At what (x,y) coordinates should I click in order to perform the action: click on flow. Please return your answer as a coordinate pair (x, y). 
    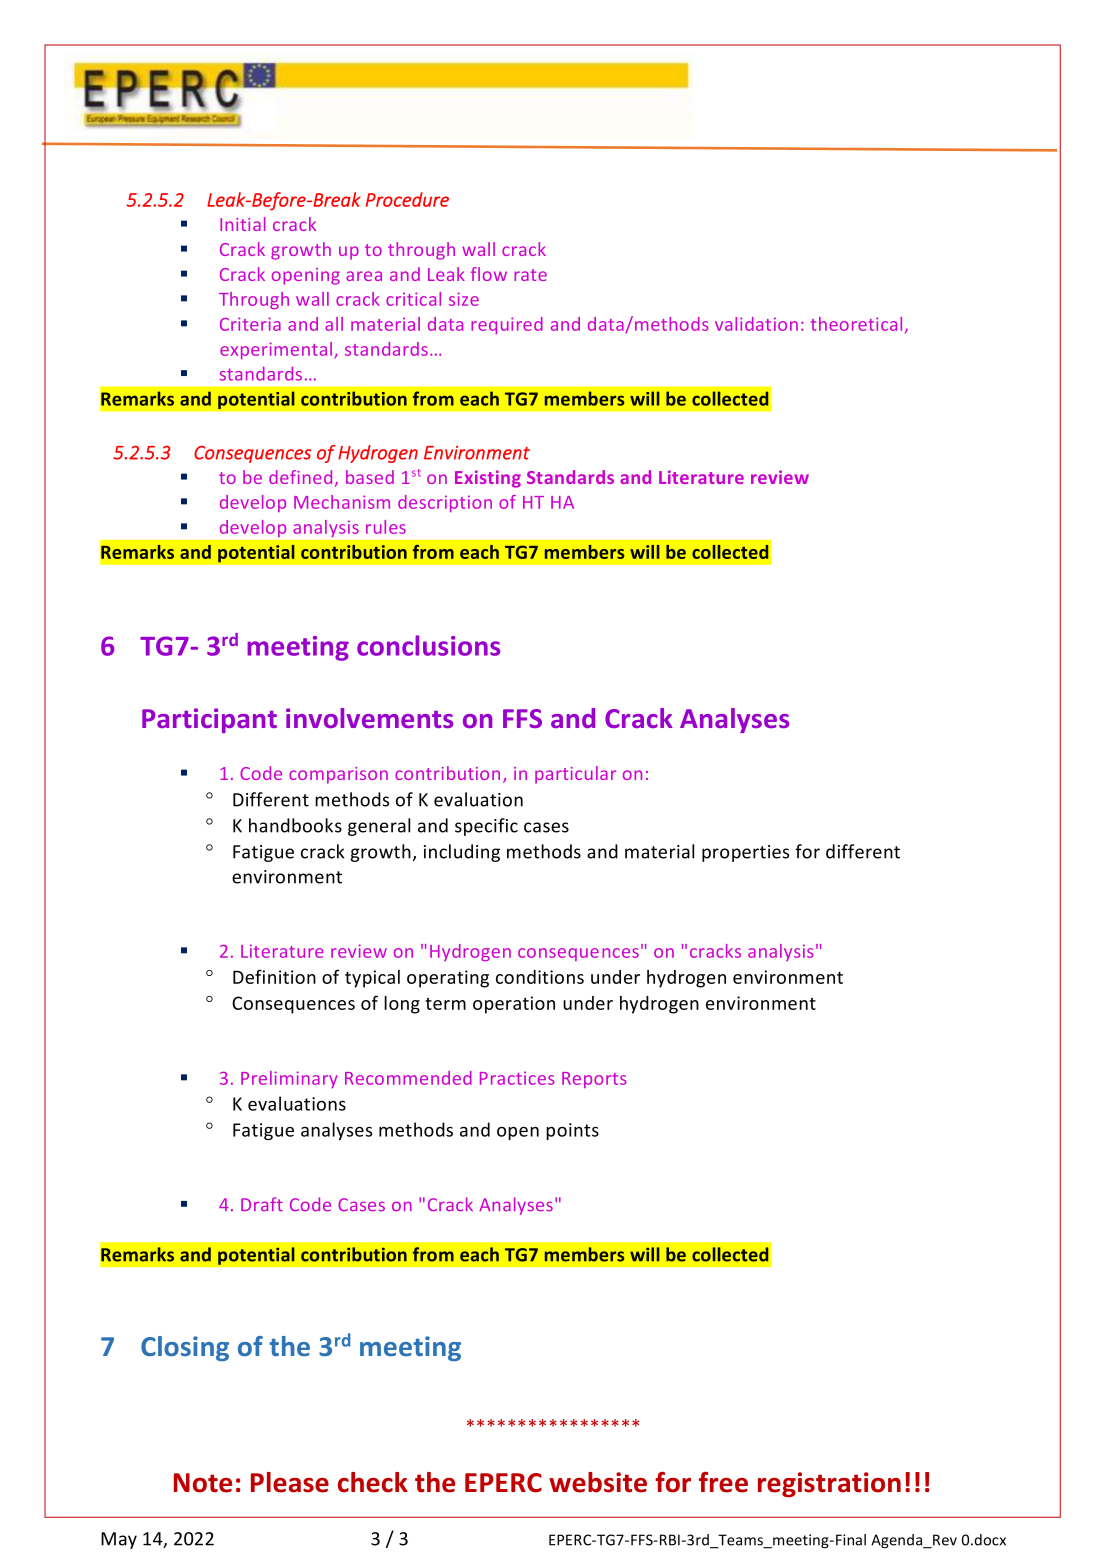
    Looking at the image, I should click on (489, 274).
